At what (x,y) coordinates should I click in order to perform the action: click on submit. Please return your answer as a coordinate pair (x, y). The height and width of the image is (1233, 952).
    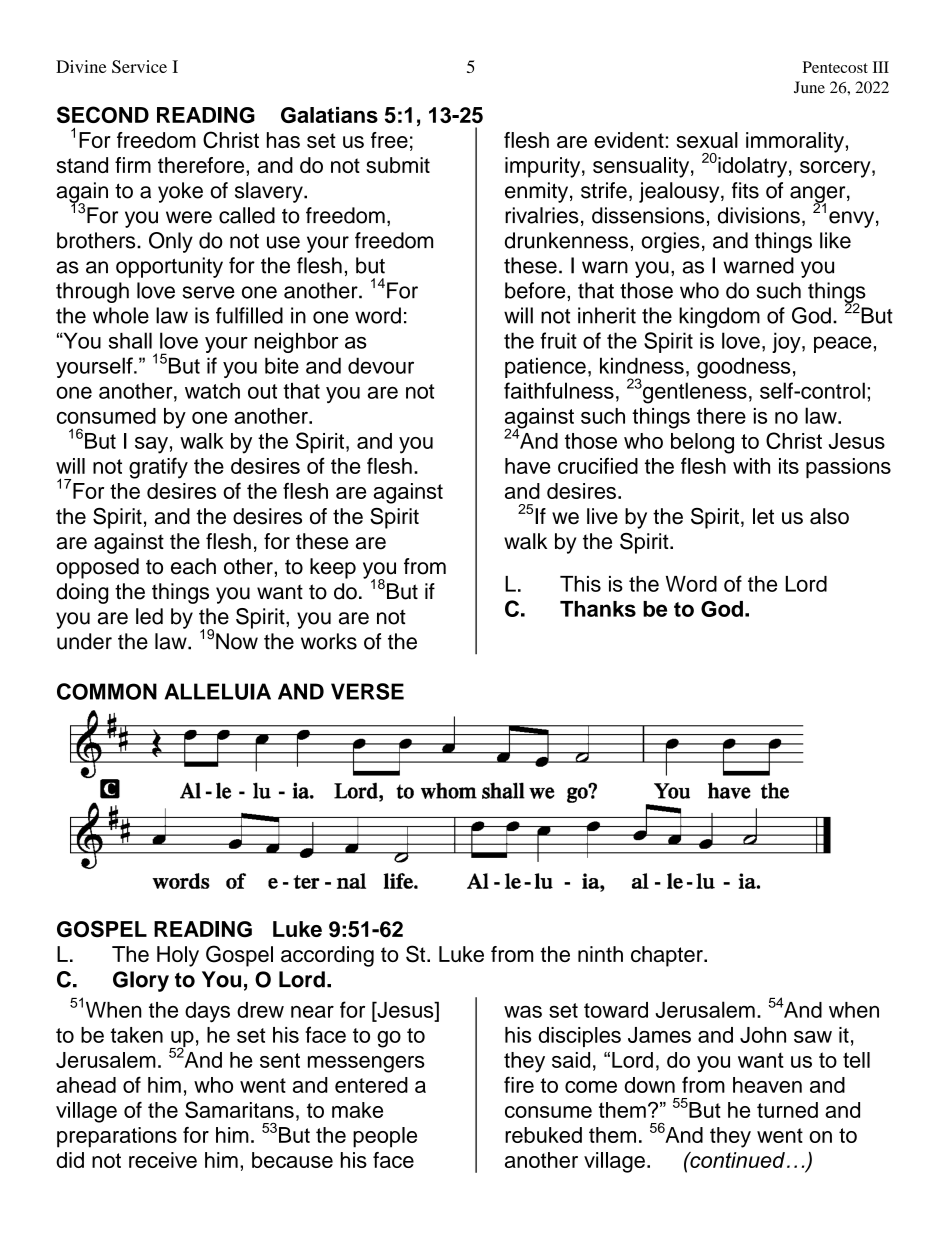
    Looking at the image, I should click on (398, 165).
